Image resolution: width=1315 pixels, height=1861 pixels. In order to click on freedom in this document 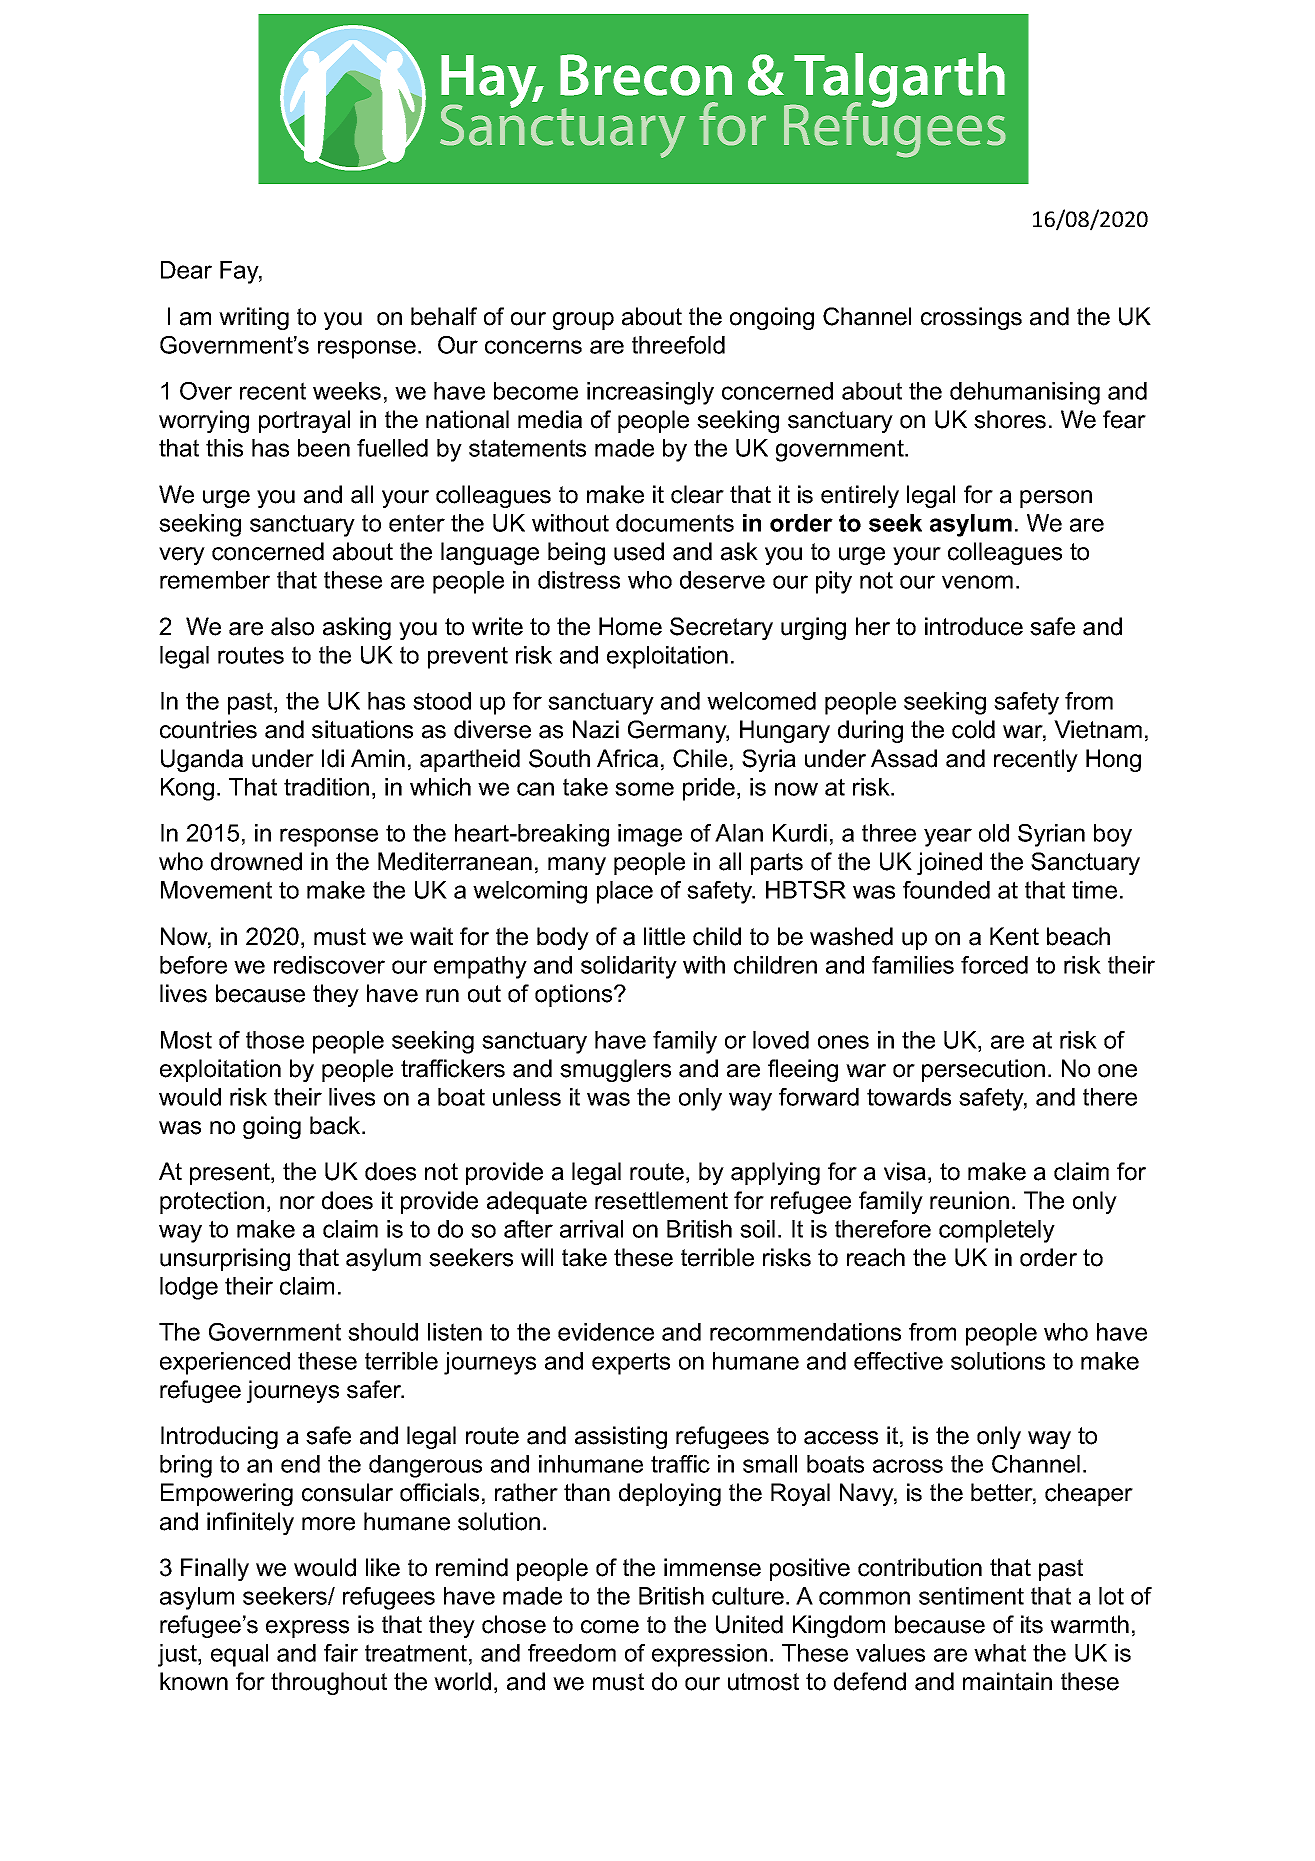, I will do `click(572, 1653)`.
